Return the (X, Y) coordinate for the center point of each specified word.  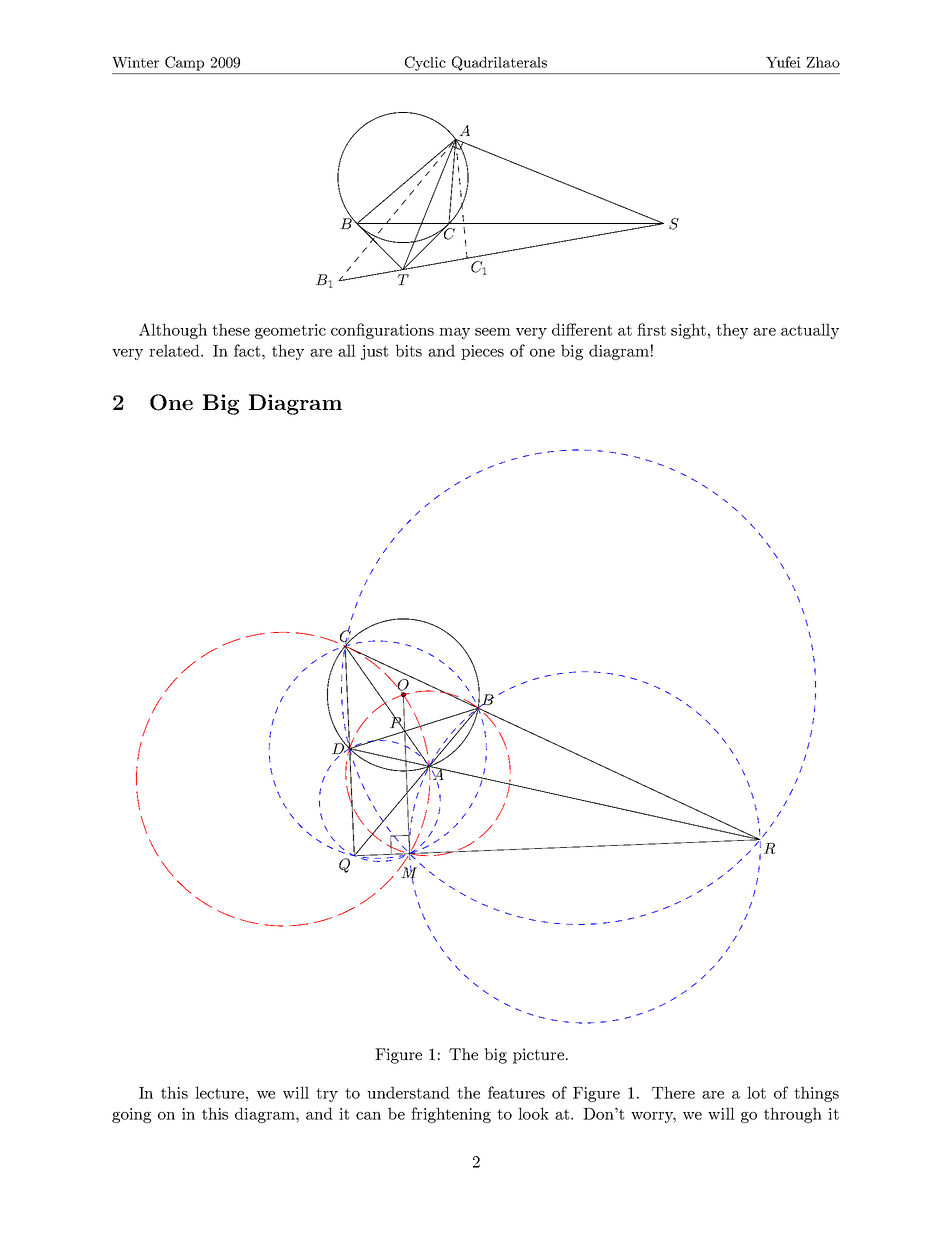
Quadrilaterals (499, 63)
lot (756, 1092)
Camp (184, 63)
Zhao (823, 62)
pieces (482, 352)
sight (688, 331)
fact (248, 350)
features (516, 1092)
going (131, 1115)
